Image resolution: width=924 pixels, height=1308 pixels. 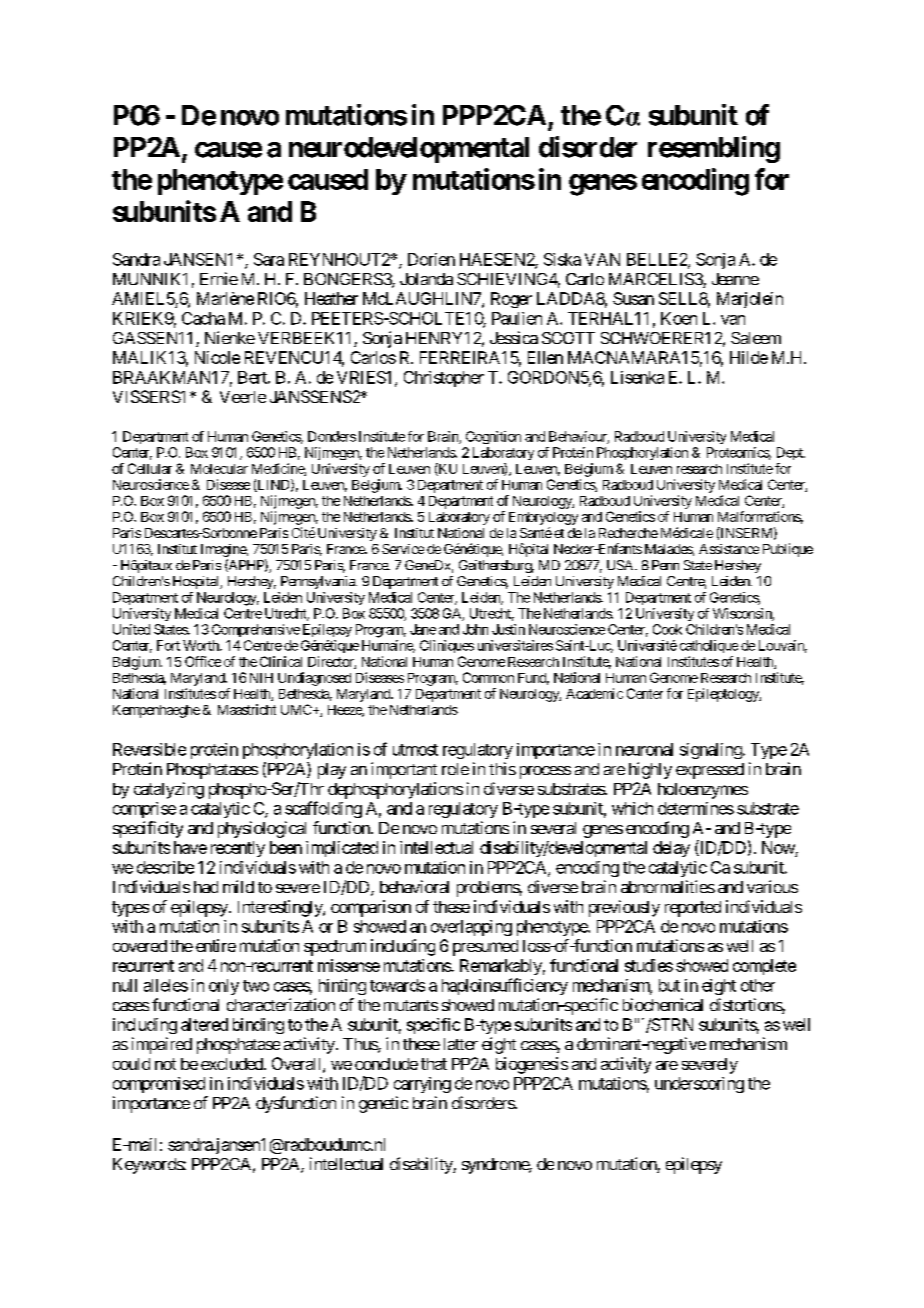 I want to click on Ernie, so click(x=219, y=278).
